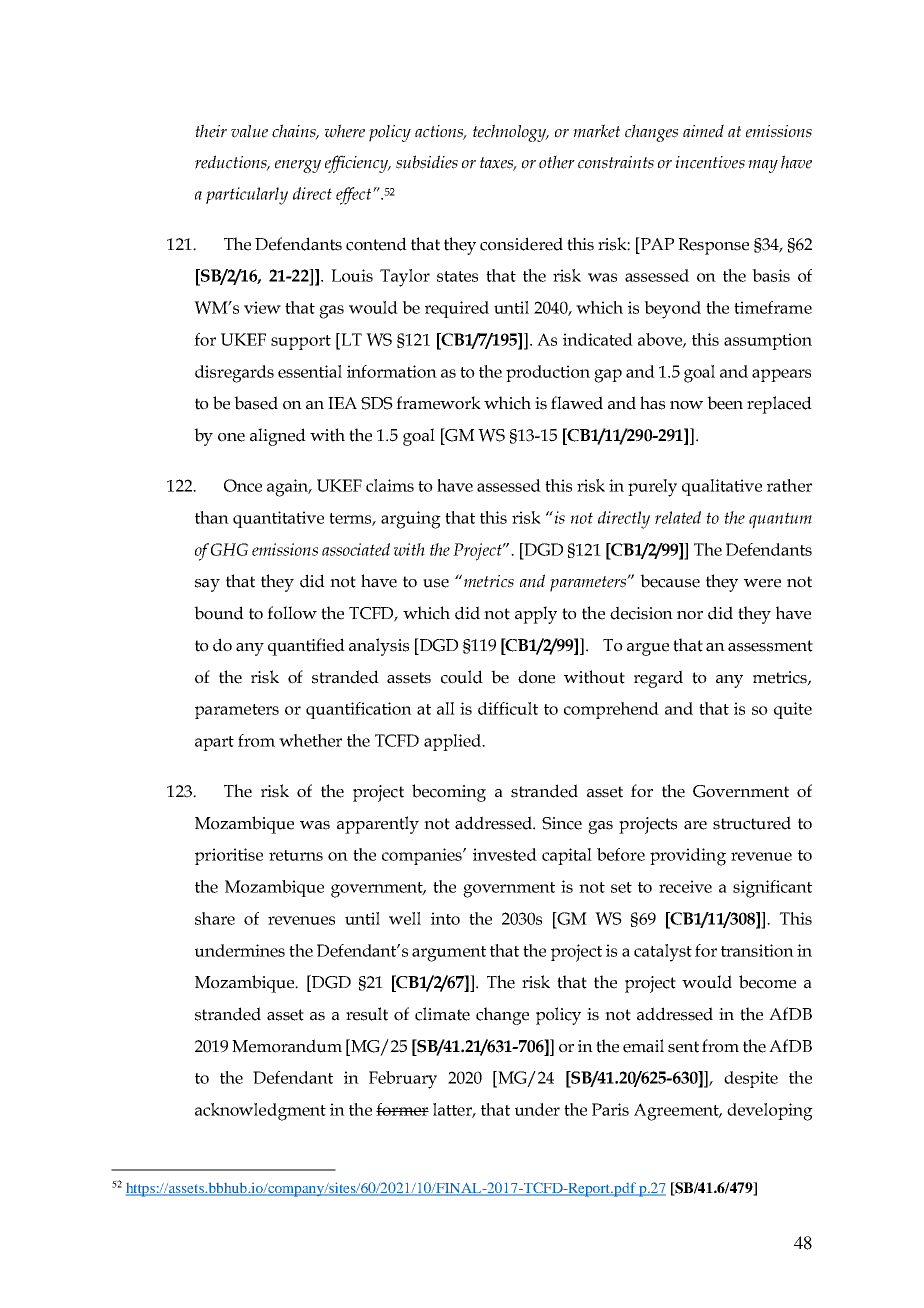 This image has width=924, height=1308. What do you see at coordinates (511, 133) in the image?
I see `technology` at bounding box center [511, 133].
